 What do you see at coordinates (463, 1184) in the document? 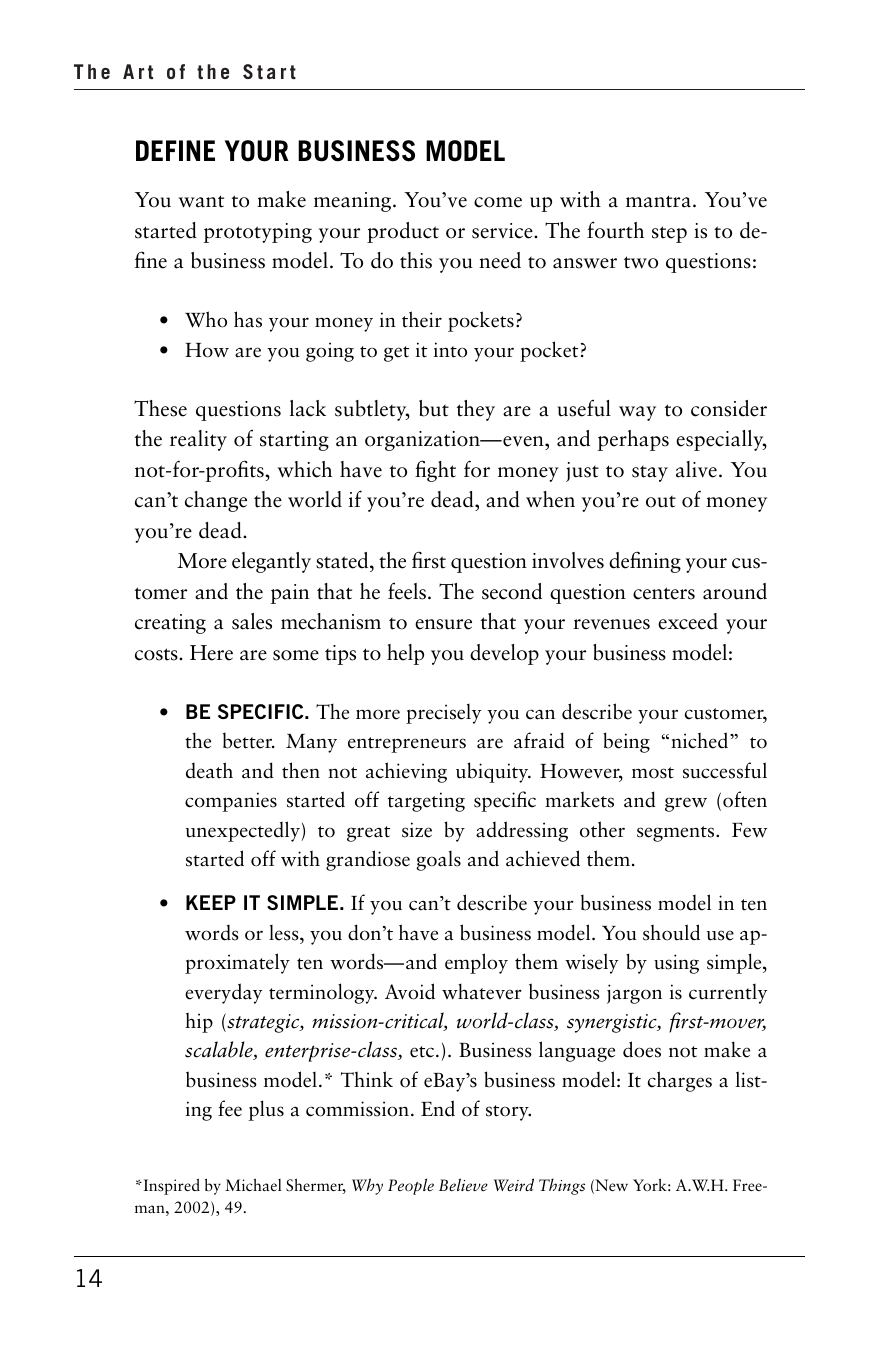
I see `Believe` at bounding box center [463, 1184].
